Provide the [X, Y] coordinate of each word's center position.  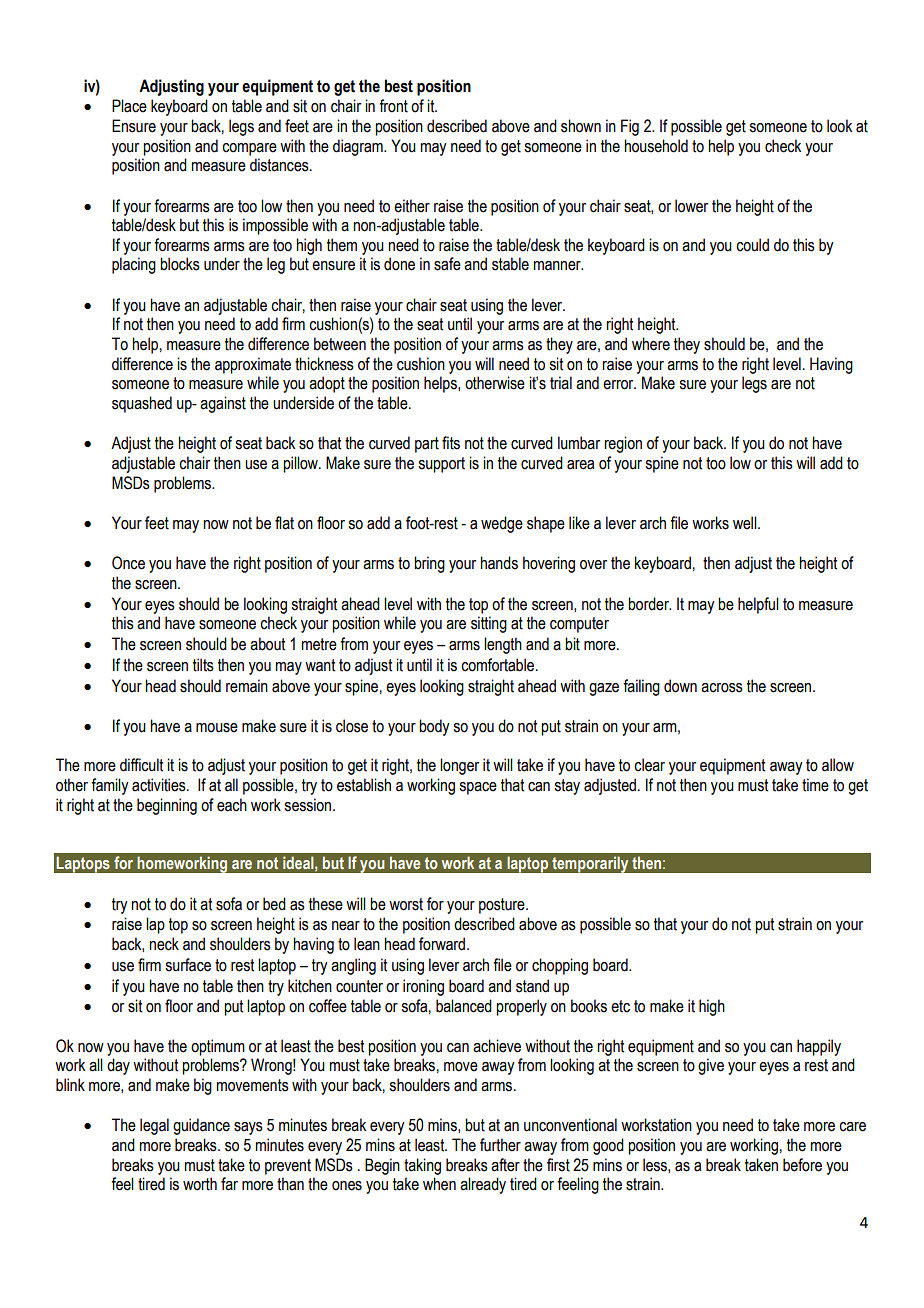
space [478, 788]
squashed [142, 404]
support [441, 465]
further [500, 1145]
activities [160, 785]
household [656, 146]
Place [129, 106]
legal [154, 1126]
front [393, 106]
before [802, 1165]
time [815, 785]
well [746, 523]
